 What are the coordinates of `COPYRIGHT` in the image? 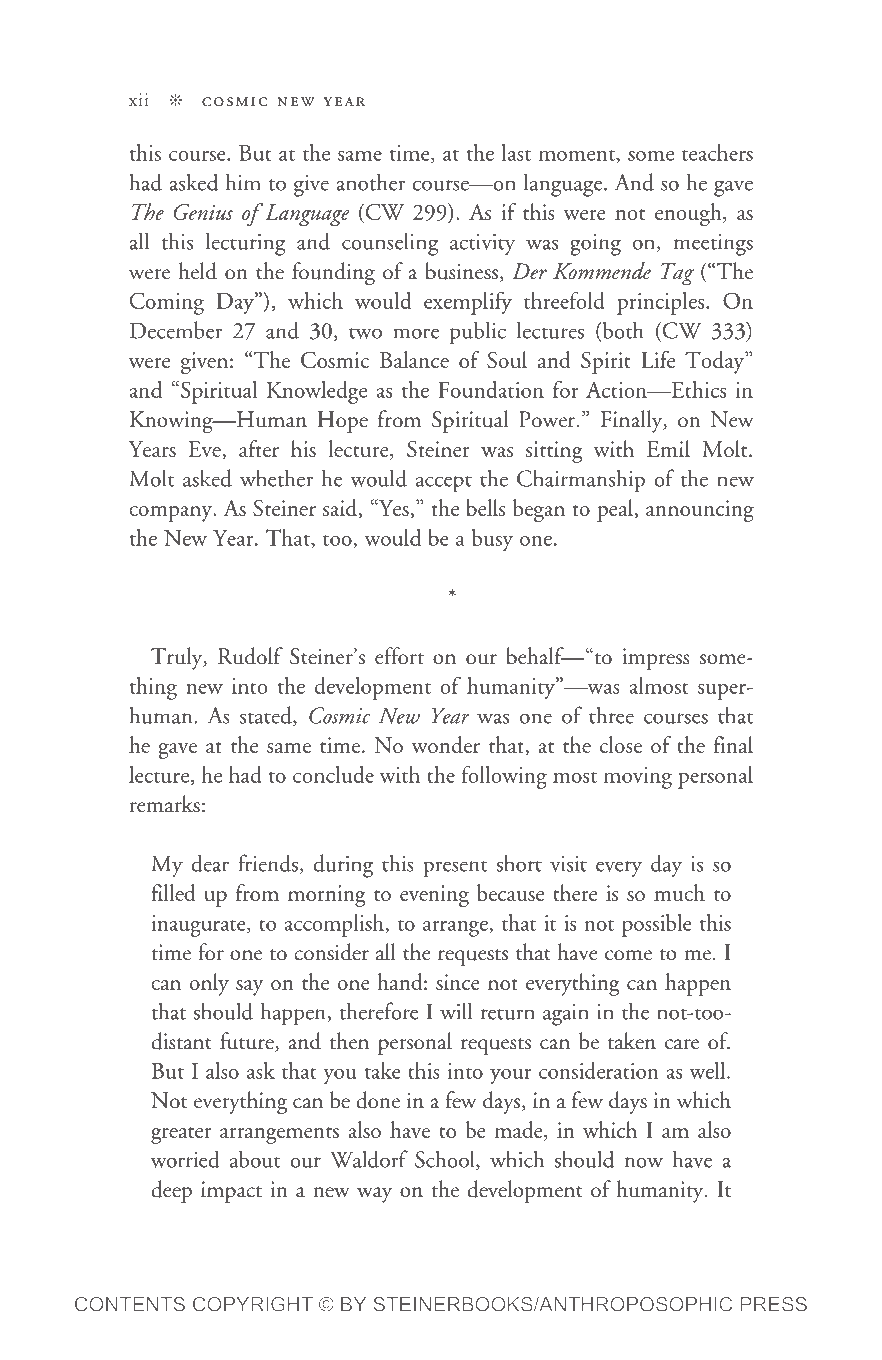 It's located at (253, 1304).
